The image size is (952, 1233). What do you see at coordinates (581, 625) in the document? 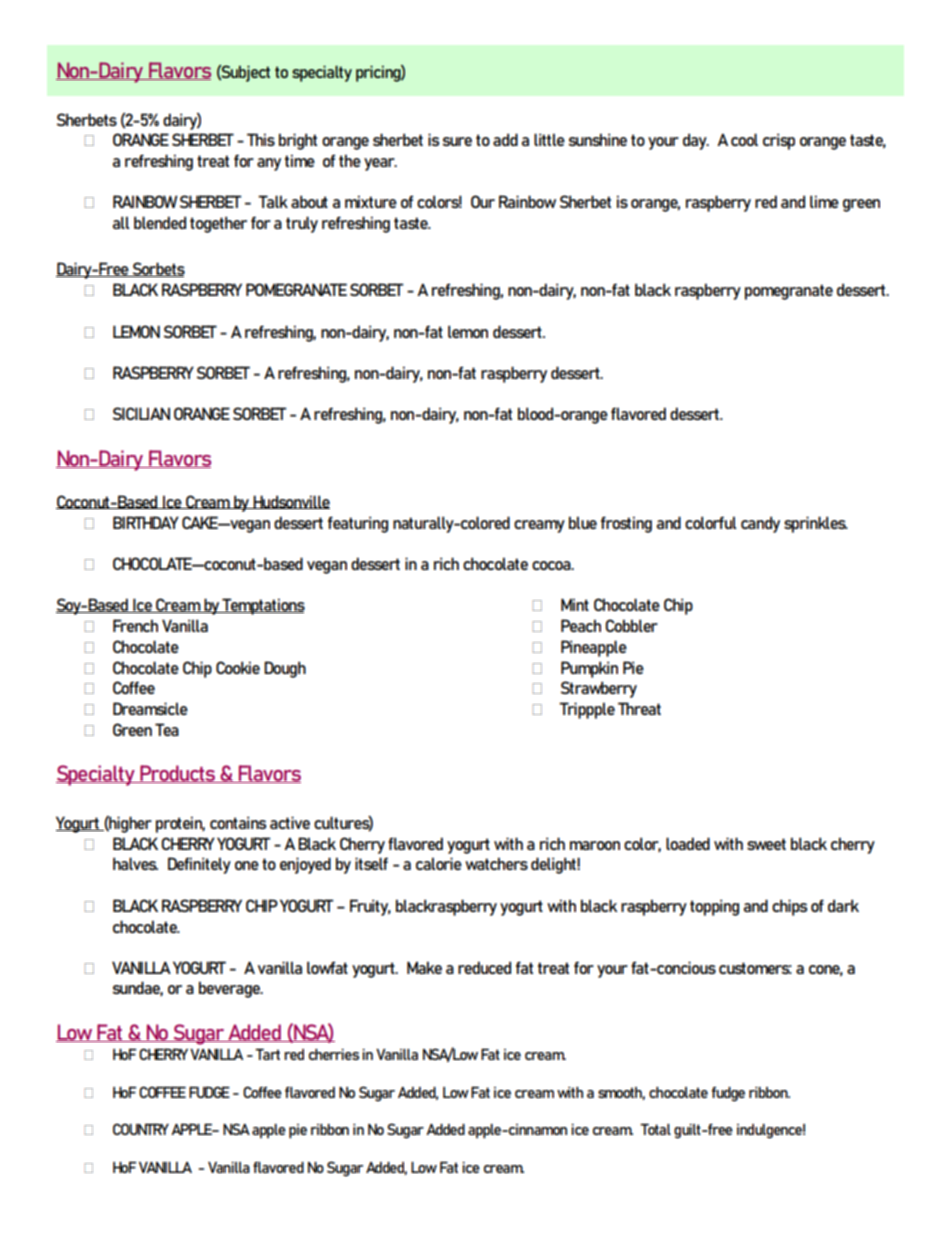
I see `Peach` at bounding box center [581, 625].
